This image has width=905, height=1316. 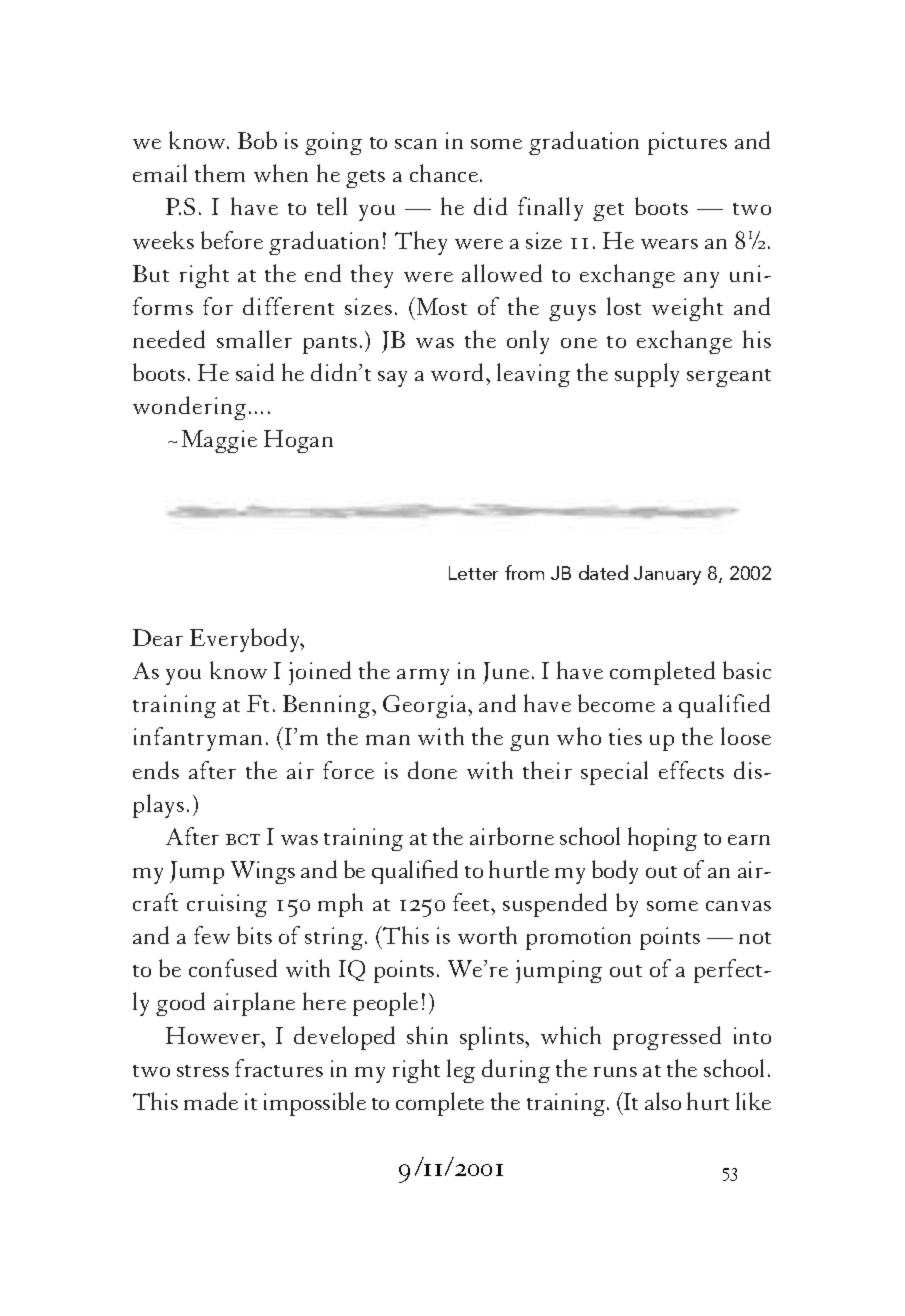 What do you see at coordinates (687, 143) in the image?
I see `pictures` at bounding box center [687, 143].
